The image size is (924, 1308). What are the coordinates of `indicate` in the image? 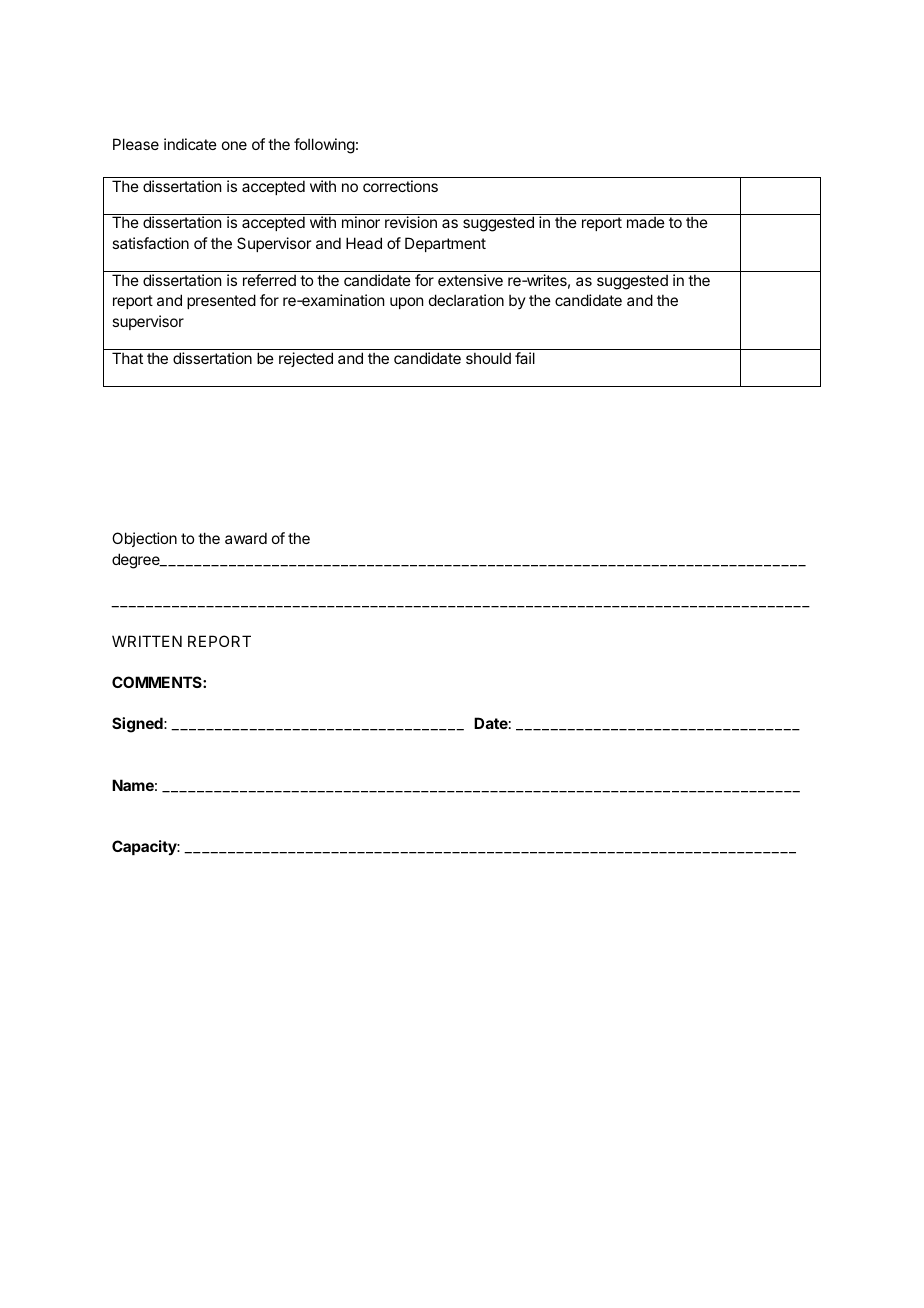 It's located at (190, 144).
